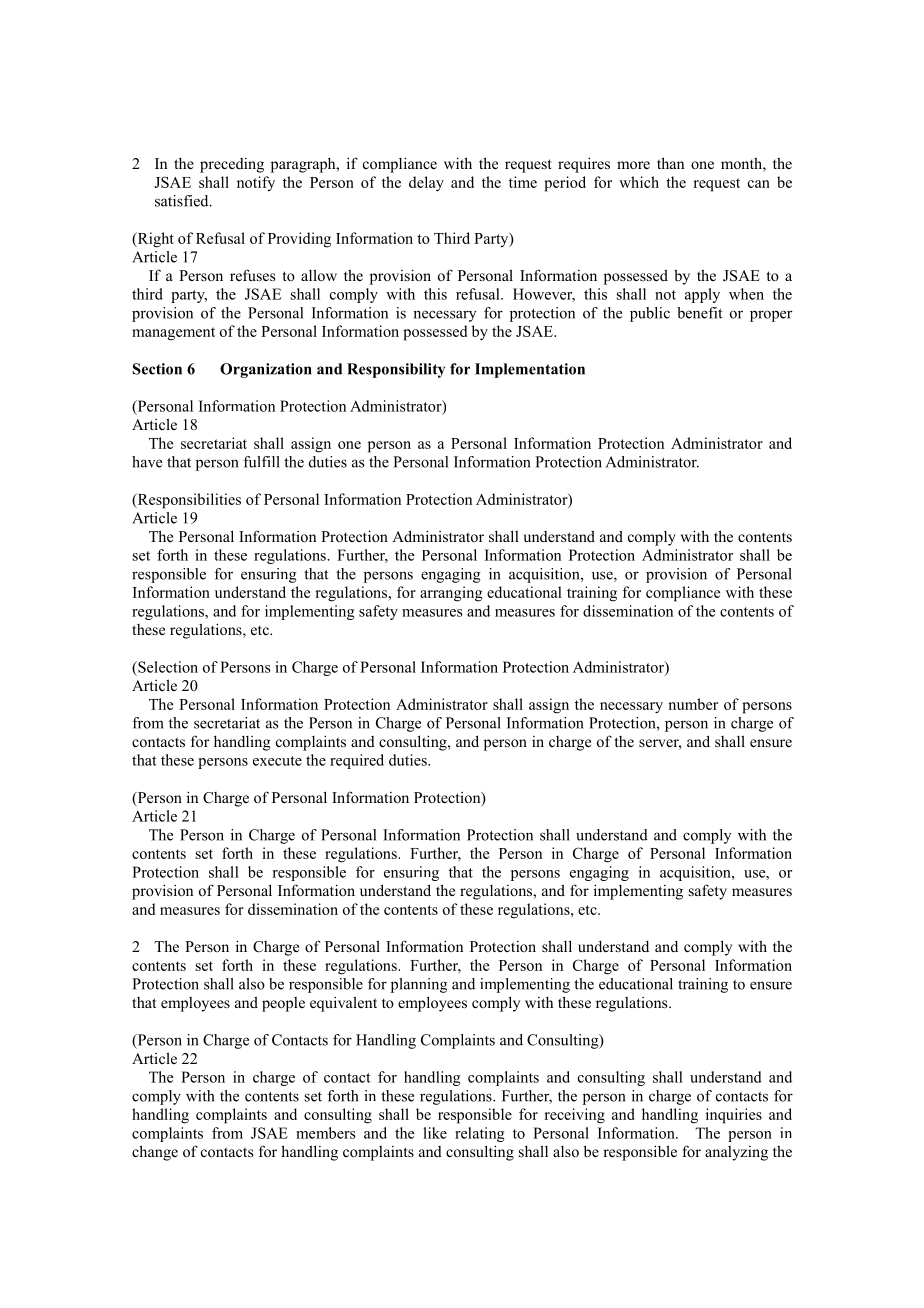 Image resolution: width=924 pixels, height=1308 pixels. Describe the element at coordinates (283, 1004) in the screenshot. I see `people` at that location.
